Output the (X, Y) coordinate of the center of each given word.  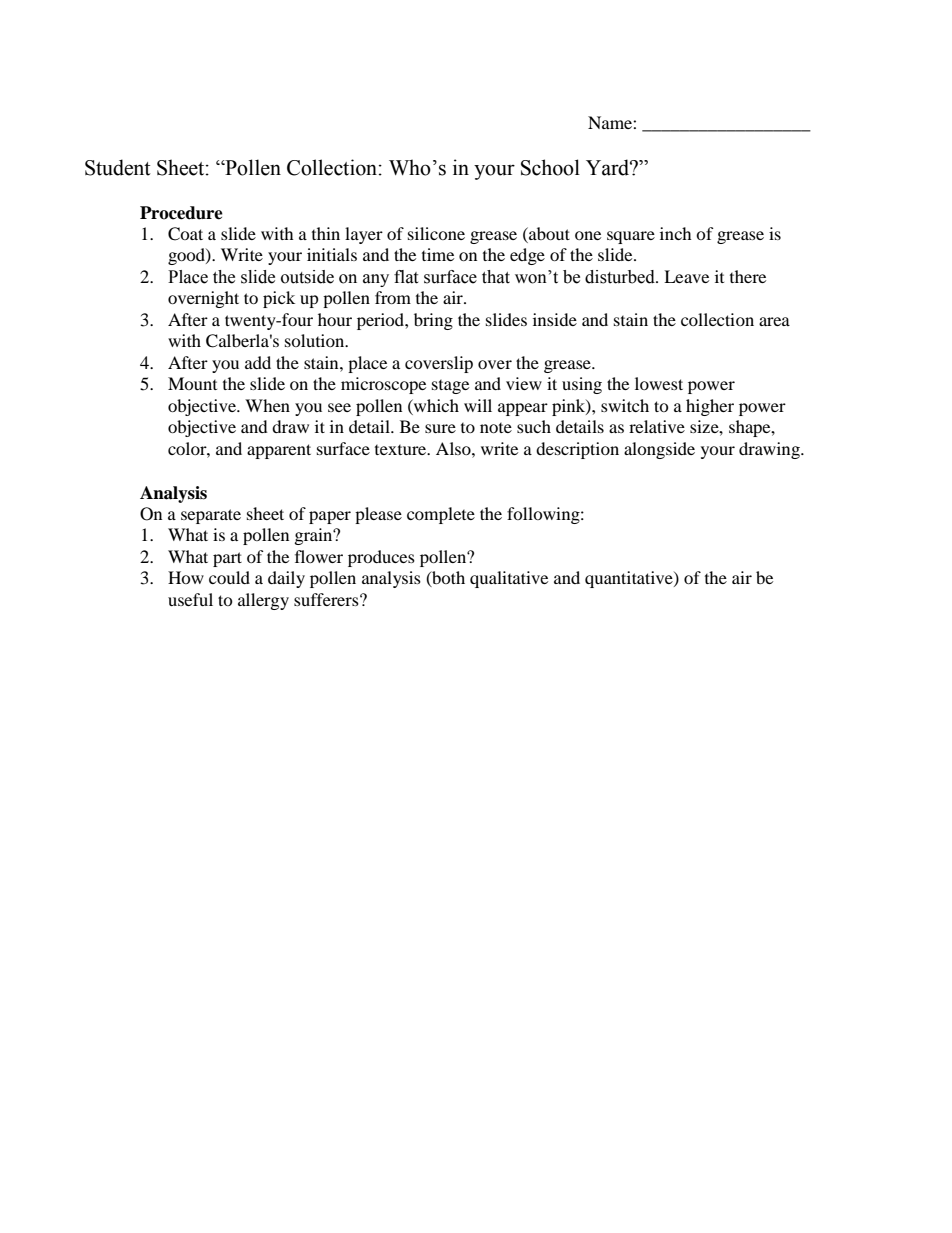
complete (441, 515)
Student (118, 167)
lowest (659, 383)
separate (211, 516)
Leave (686, 276)
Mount (192, 383)
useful (190, 599)
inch (676, 233)
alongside (659, 450)
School (550, 167)
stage (450, 387)
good (187, 256)
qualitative (509, 579)
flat (406, 277)
